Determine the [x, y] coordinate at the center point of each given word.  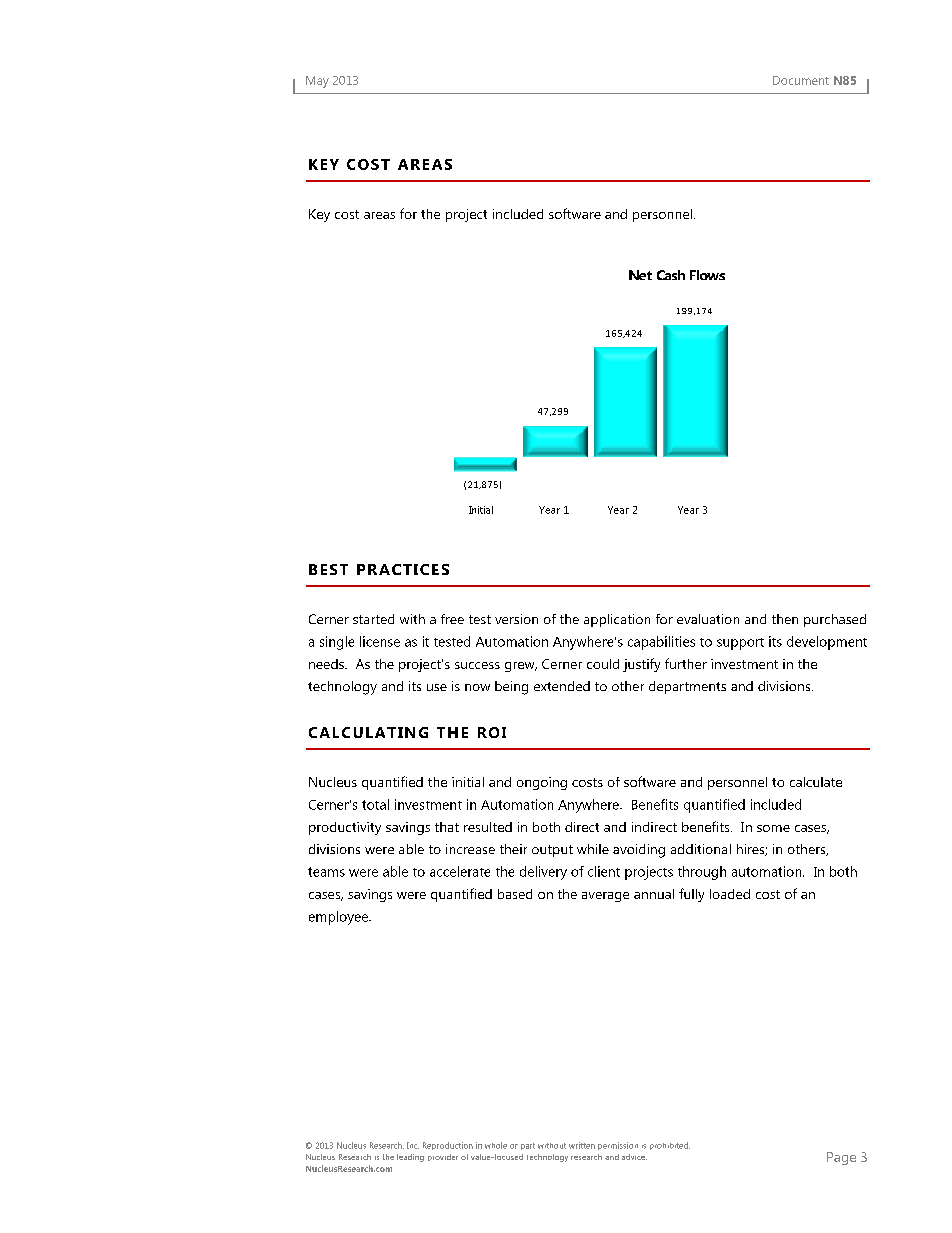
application [617, 620]
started [373, 619]
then [785, 619]
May [317, 82]
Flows [707, 275]
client [604, 871]
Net [640, 275]
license [380, 641]
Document [801, 80]
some [773, 828]
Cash [671, 275]
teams [326, 872]
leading [410, 1158]
